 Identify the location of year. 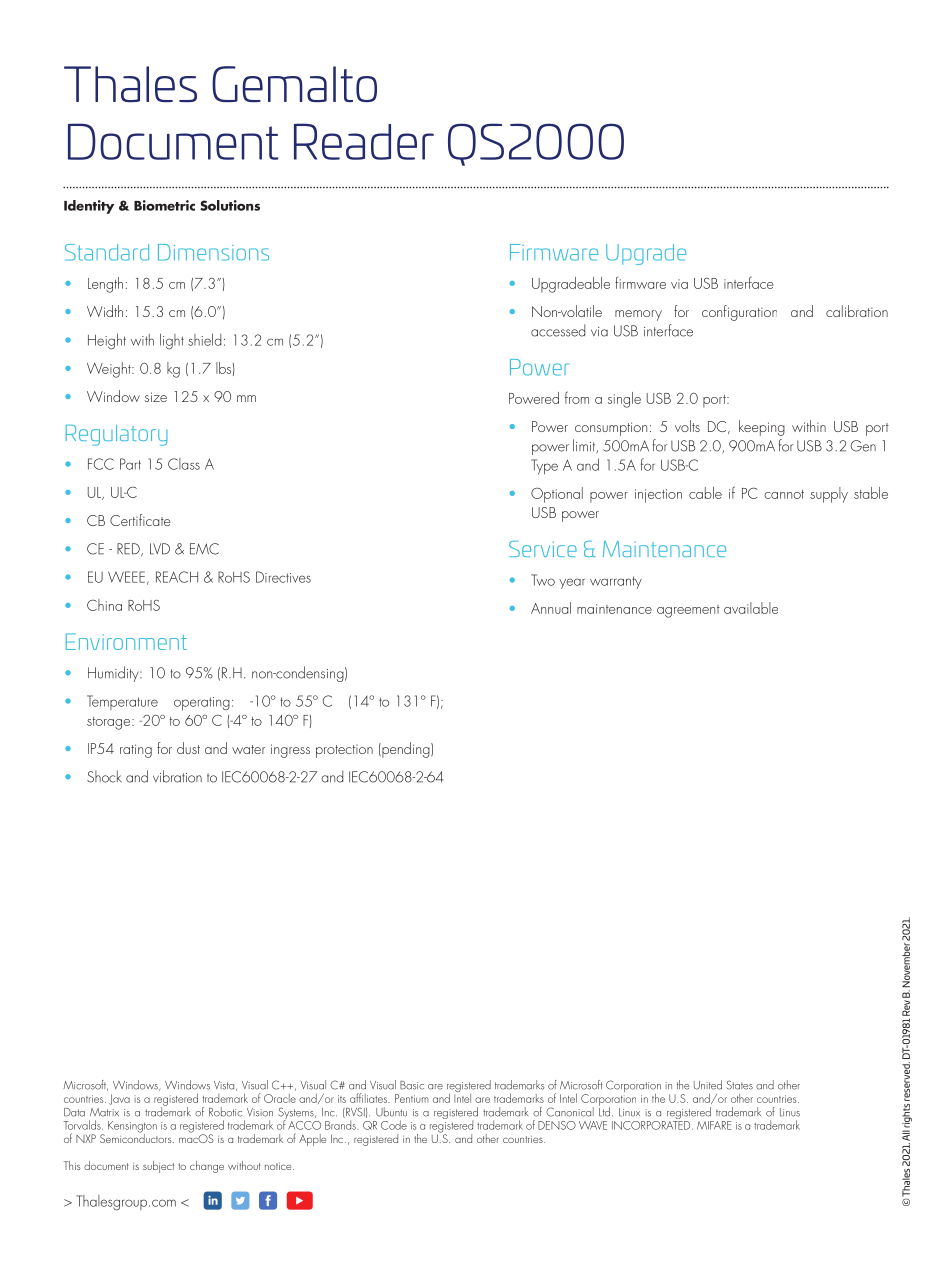
(572, 583).
